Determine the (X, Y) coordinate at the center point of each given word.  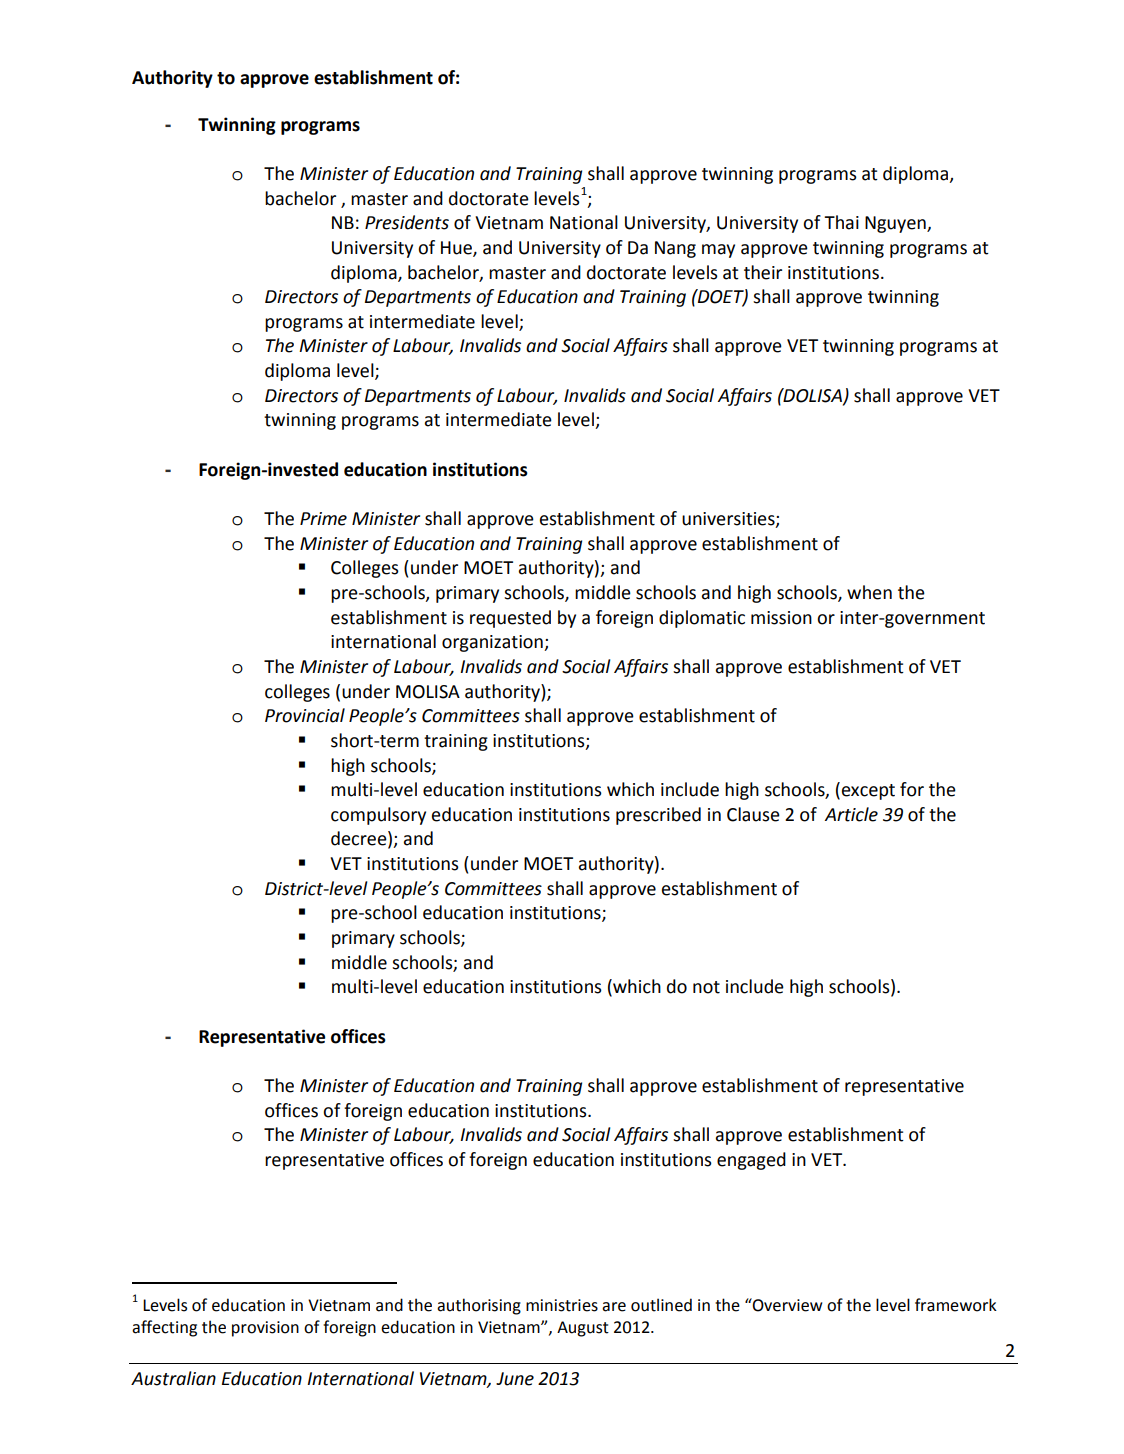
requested (510, 619)
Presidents (407, 222)
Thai (841, 222)
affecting (164, 1328)
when (869, 592)
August (583, 1329)
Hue (457, 249)
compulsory (378, 816)
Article (851, 814)
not (706, 987)
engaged (751, 1161)
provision (265, 1329)
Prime (323, 519)
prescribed (658, 816)
